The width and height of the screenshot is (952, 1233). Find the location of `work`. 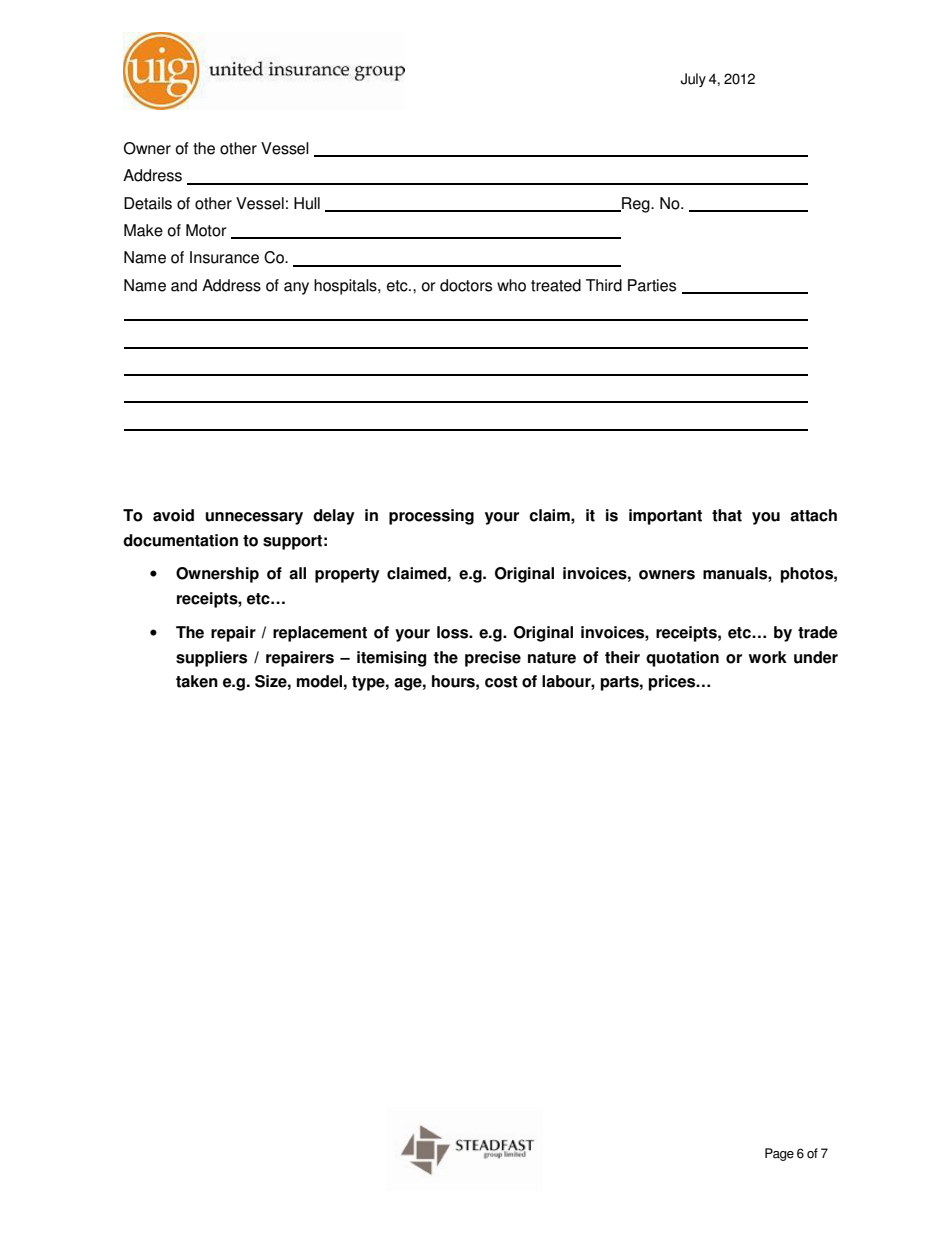

work is located at coordinates (768, 657).
